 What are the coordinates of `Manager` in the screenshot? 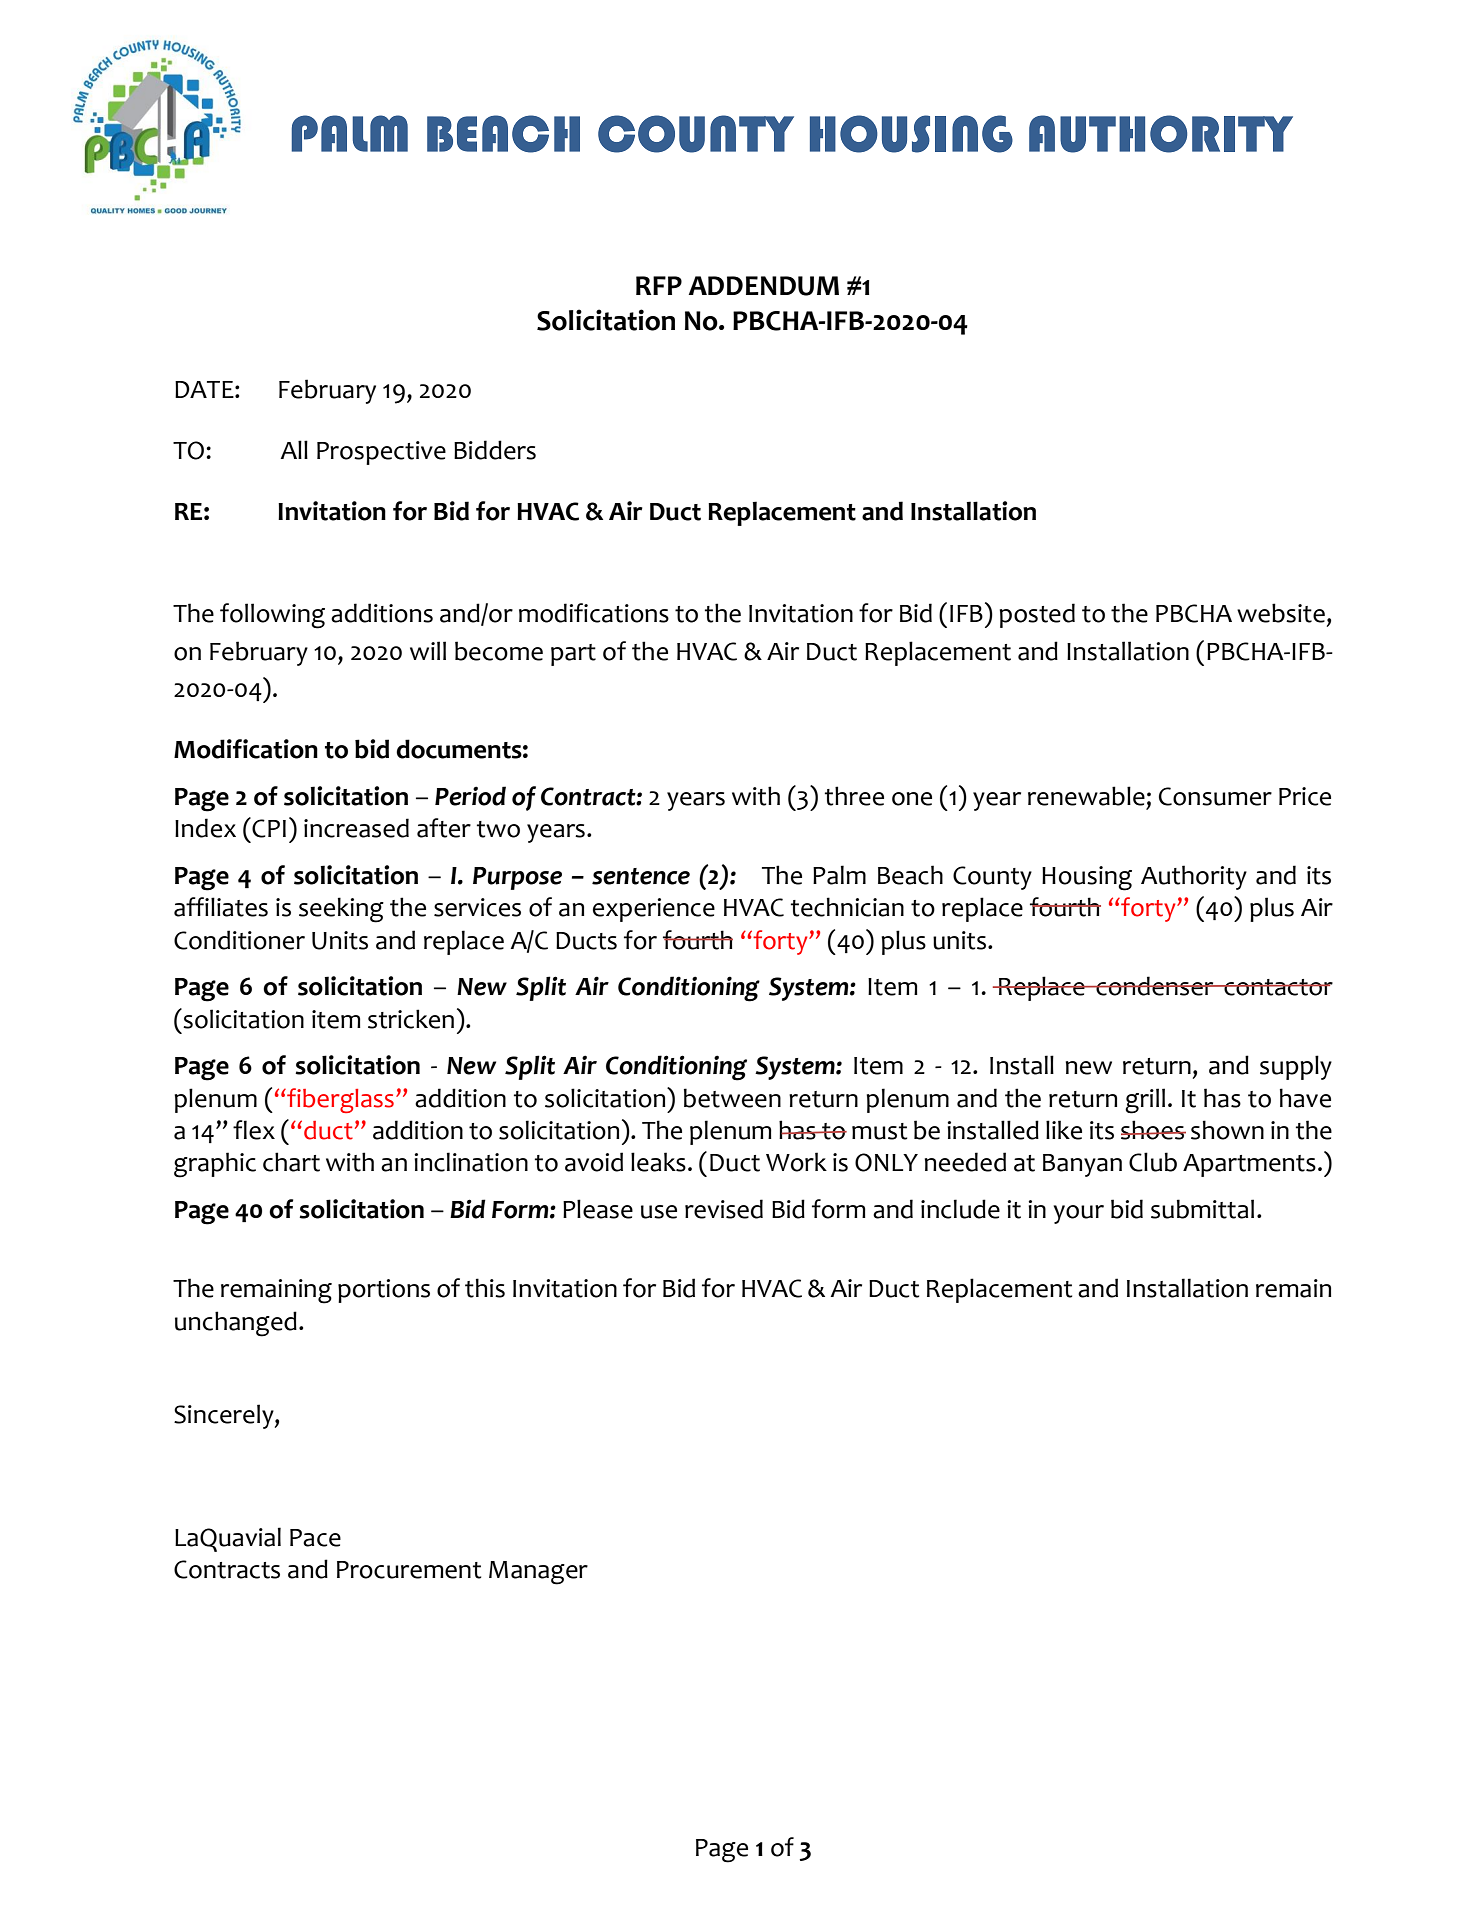 It's located at (538, 1573).
